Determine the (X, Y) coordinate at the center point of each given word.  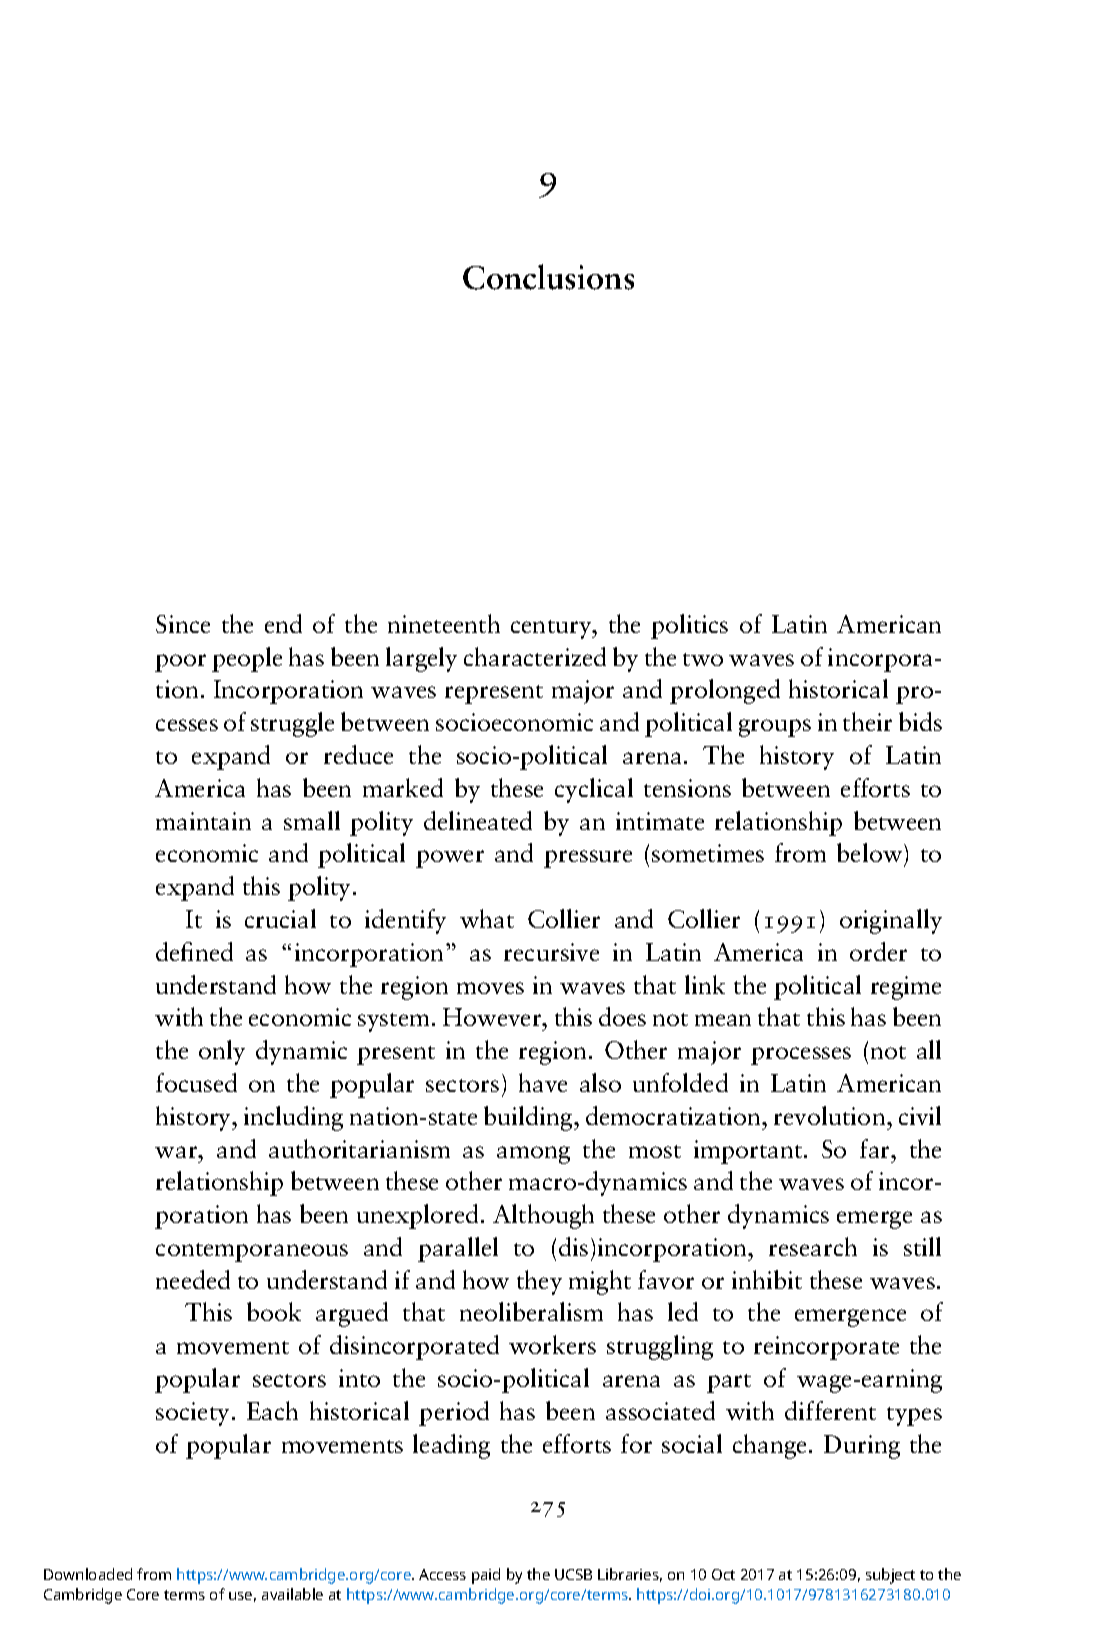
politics (689, 626)
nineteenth (444, 623)
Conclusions (548, 277)
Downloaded (88, 1574)
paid (486, 1576)
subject (890, 1576)
